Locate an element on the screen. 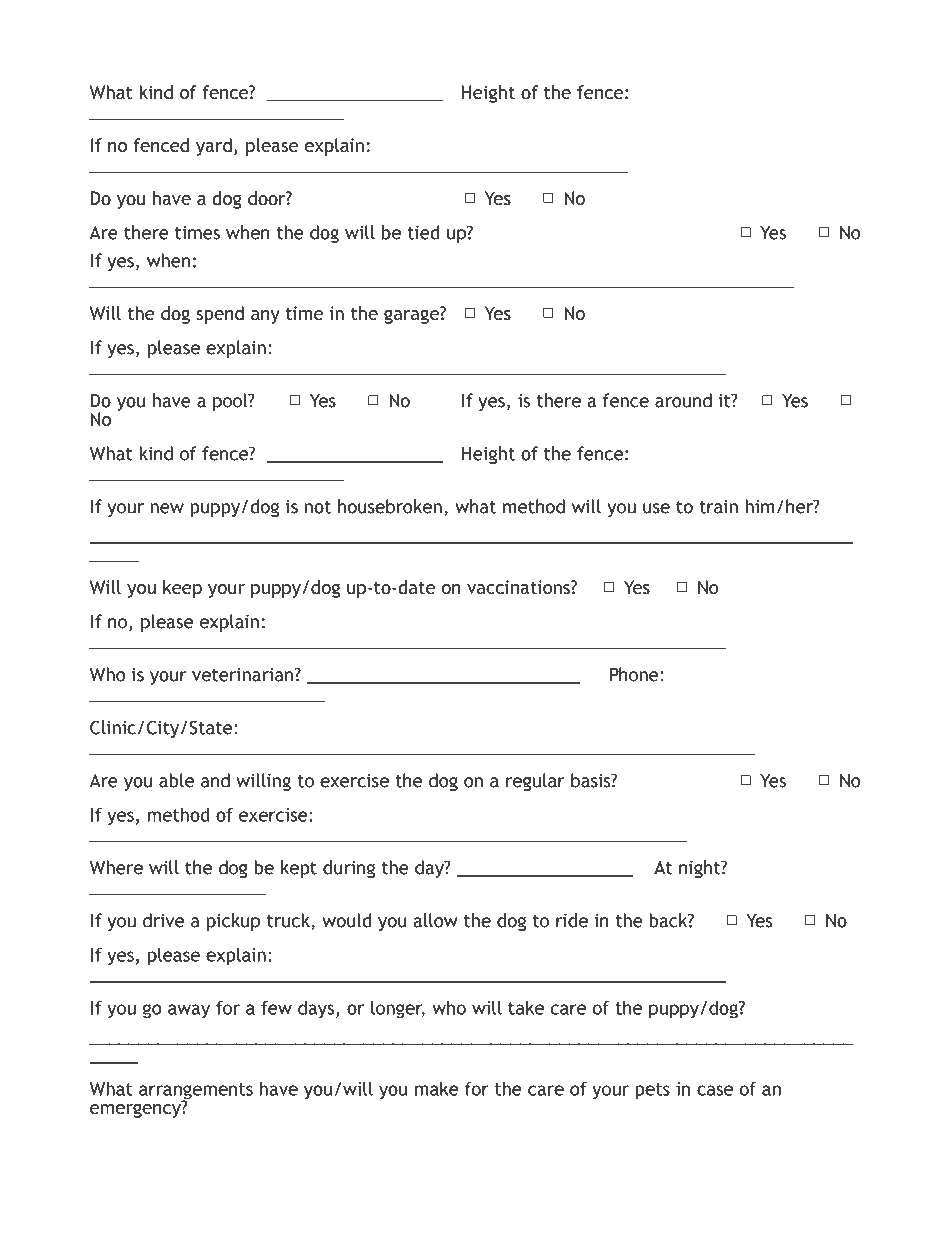 The width and height of the screenshot is (952, 1233). yard is located at coordinates (214, 147).
